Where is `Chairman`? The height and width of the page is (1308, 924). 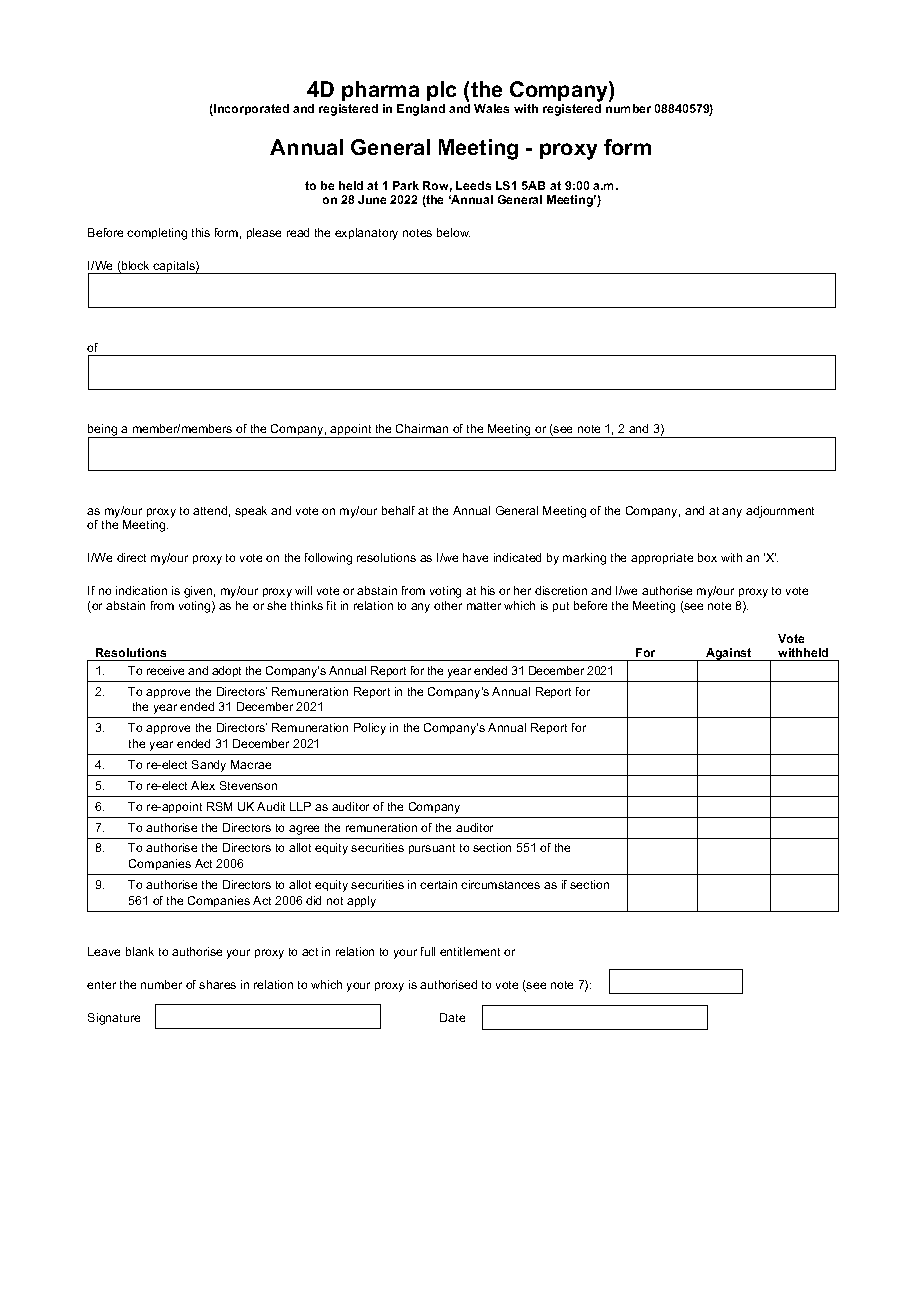
Chairman is located at coordinates (422, 428).
